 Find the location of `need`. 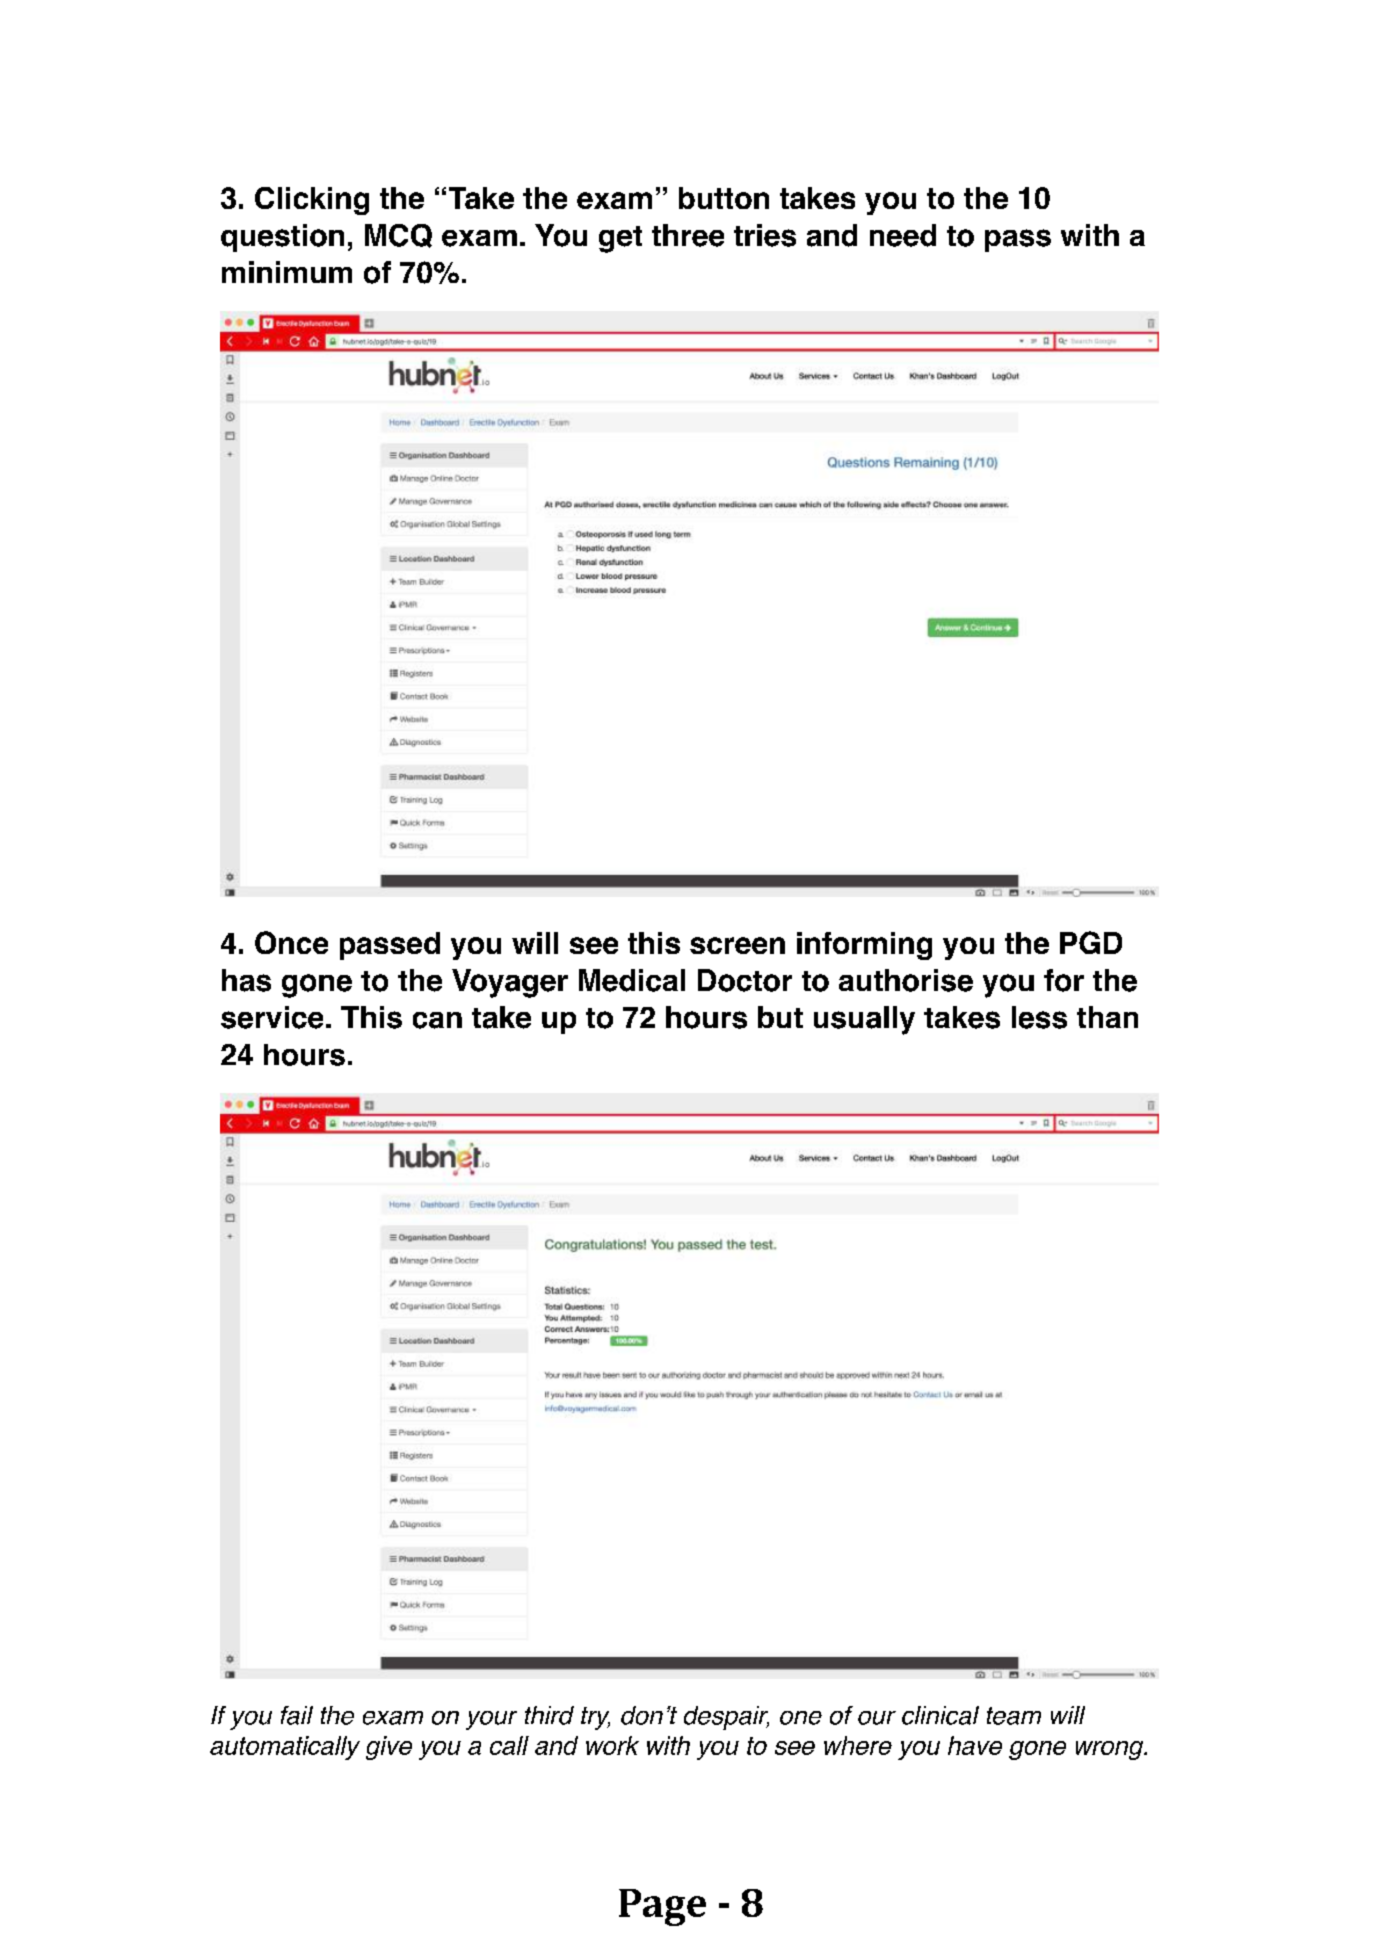

need is located at coordinates (903, 235).
